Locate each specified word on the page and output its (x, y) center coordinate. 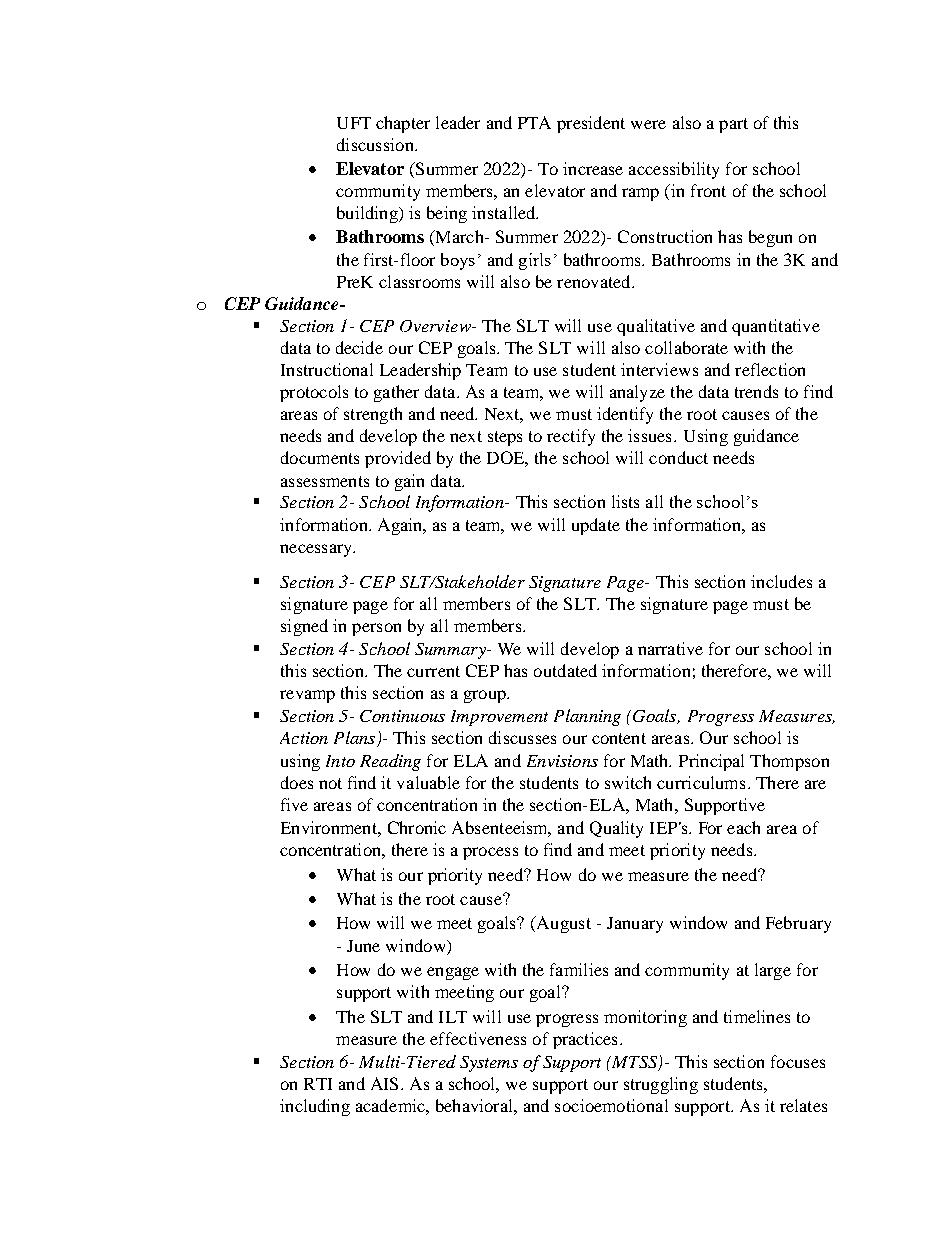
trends (756, 391)
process (490, 853)
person (376, 629)
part (733, 125)
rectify (571, 437)
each (743, 827)
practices (585, 1040)
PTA (534, 122)
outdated (565, 670)
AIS (384, 1083)
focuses (798, 1061)
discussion (376, 144)
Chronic (417, 827)
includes (781, 581)
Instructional (327, 369)
